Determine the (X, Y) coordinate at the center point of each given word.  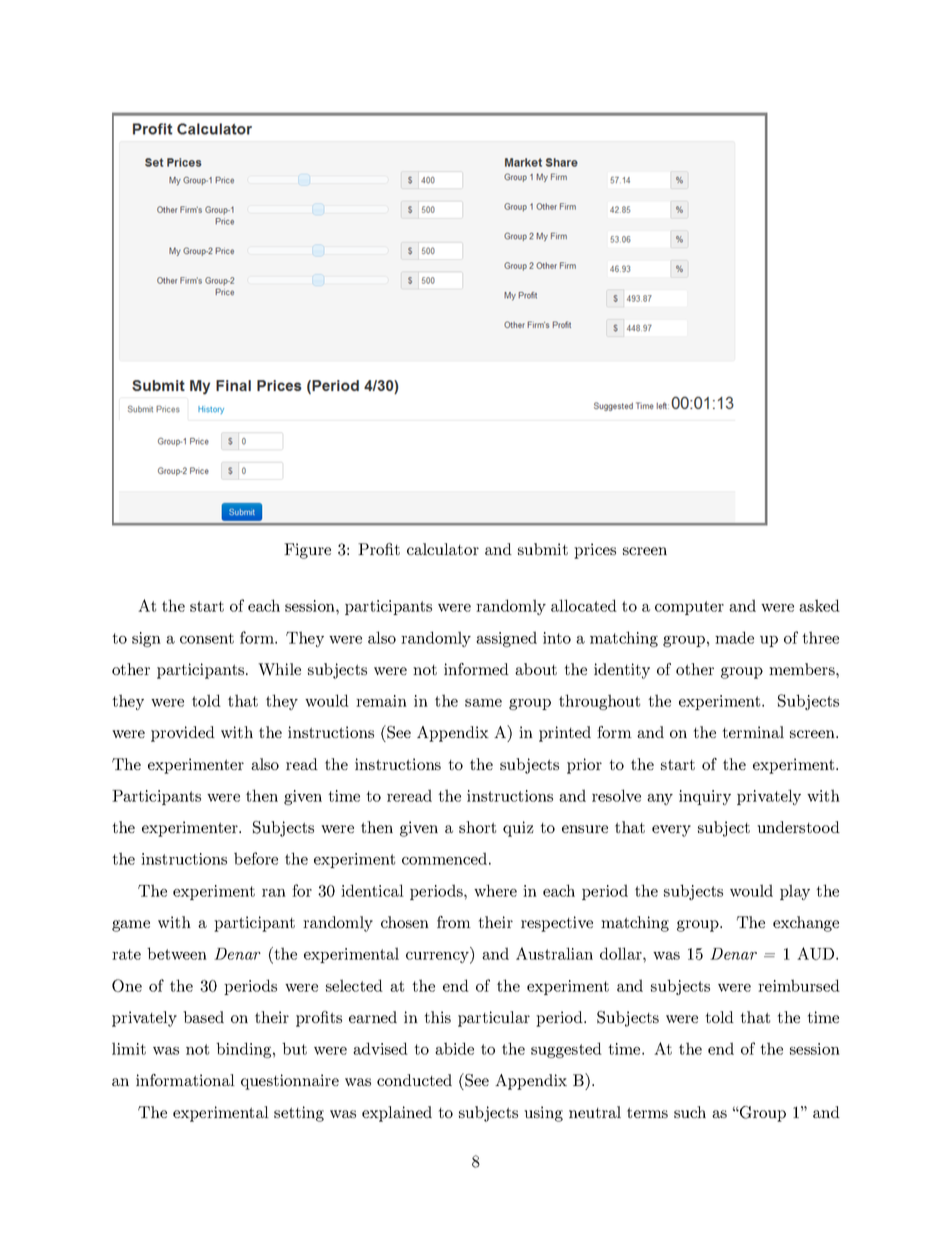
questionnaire (290, 1082)
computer (689, 608)
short (477, 827)
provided (183, 734)
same (483, 703)
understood (798, 827)
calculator (443, 549)
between (177, 953)
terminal (753, 732)
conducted (414, 1080)
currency (438, 958)
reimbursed (799, 985)
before (256, 858)
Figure (307, 551)
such (690, 1112)
